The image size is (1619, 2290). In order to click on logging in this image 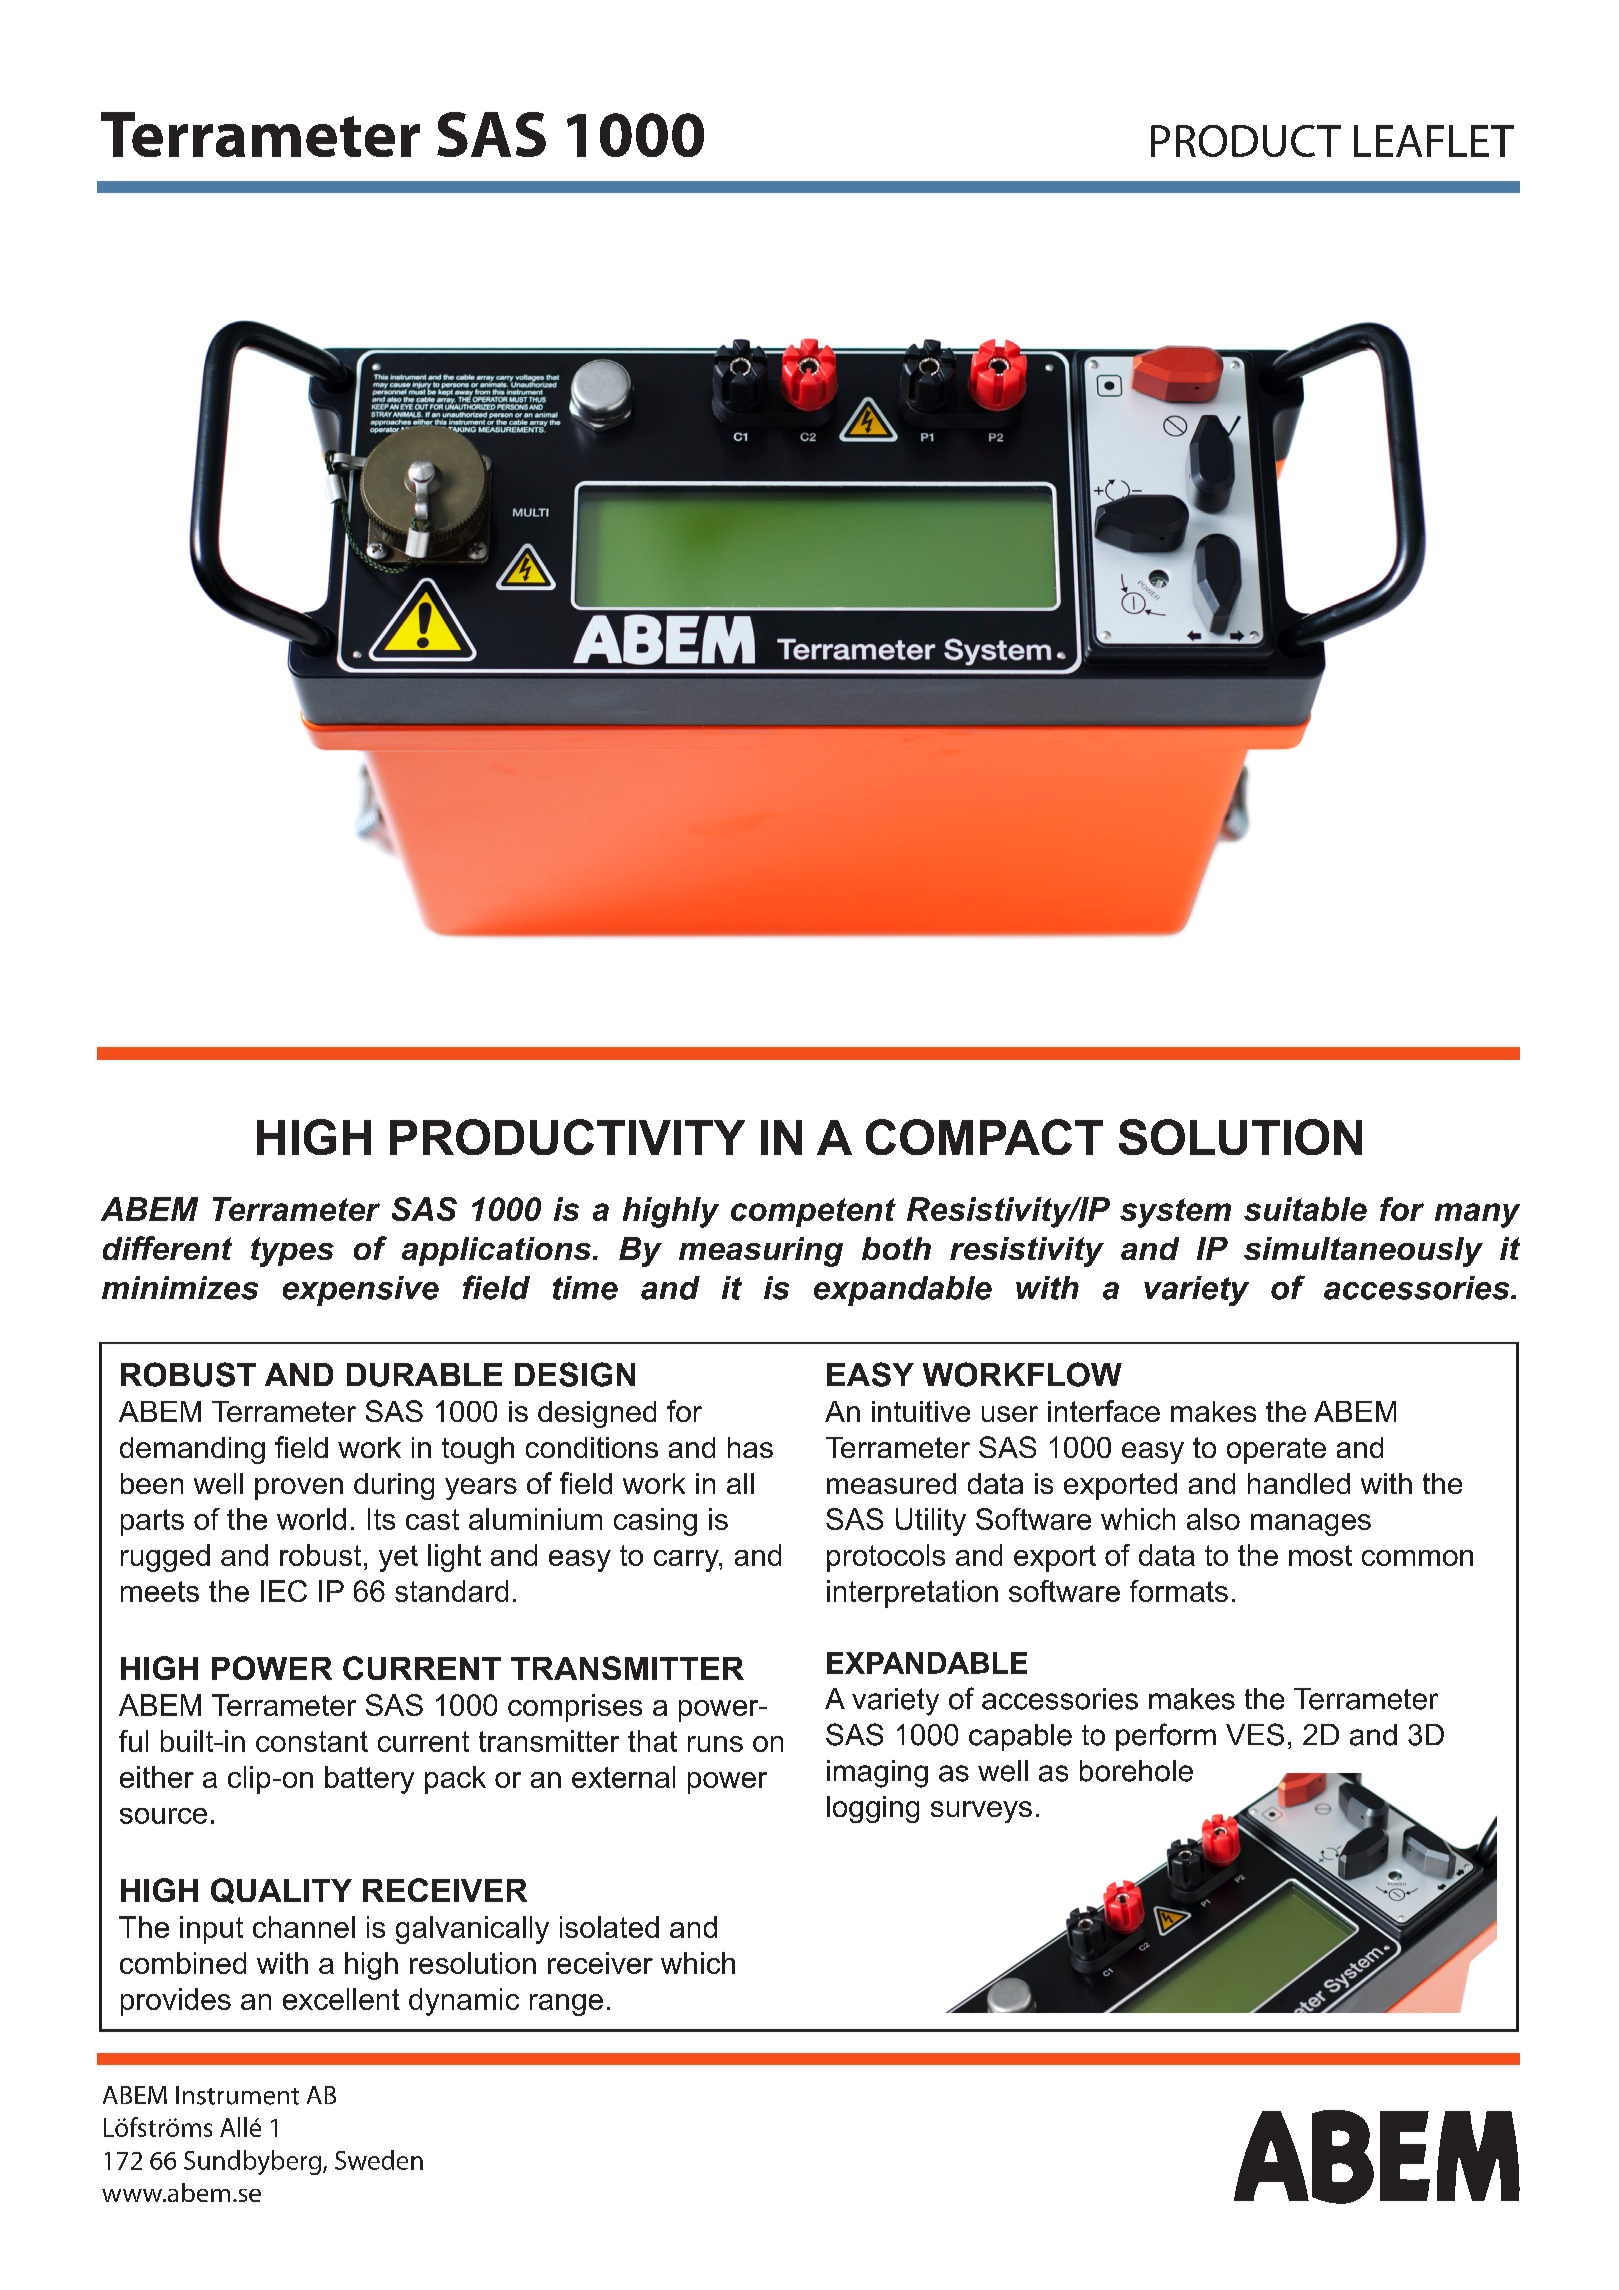, I will do `click(873, 1809)`.
